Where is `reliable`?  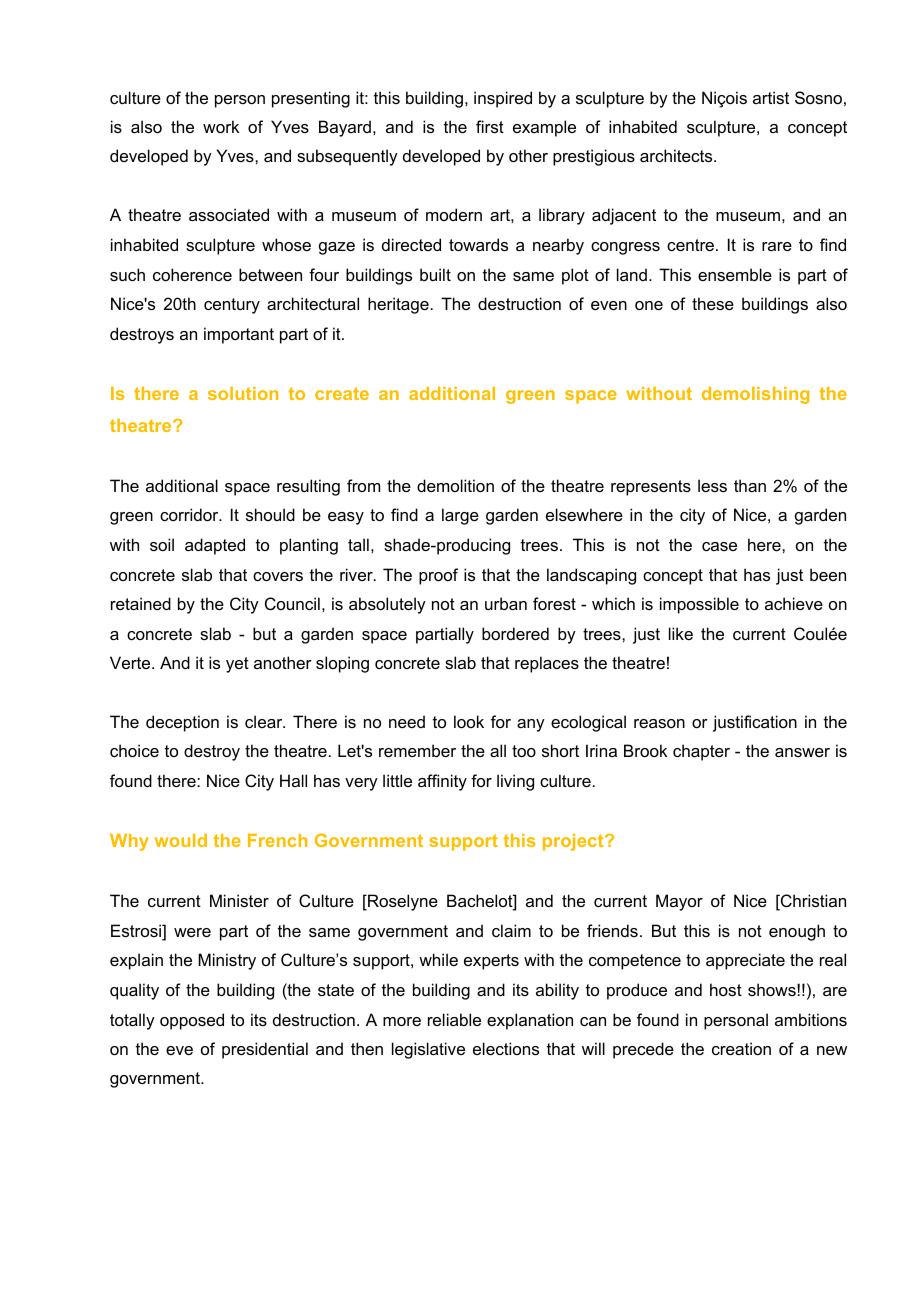
reliable is located at coordinates (454, 1019).
